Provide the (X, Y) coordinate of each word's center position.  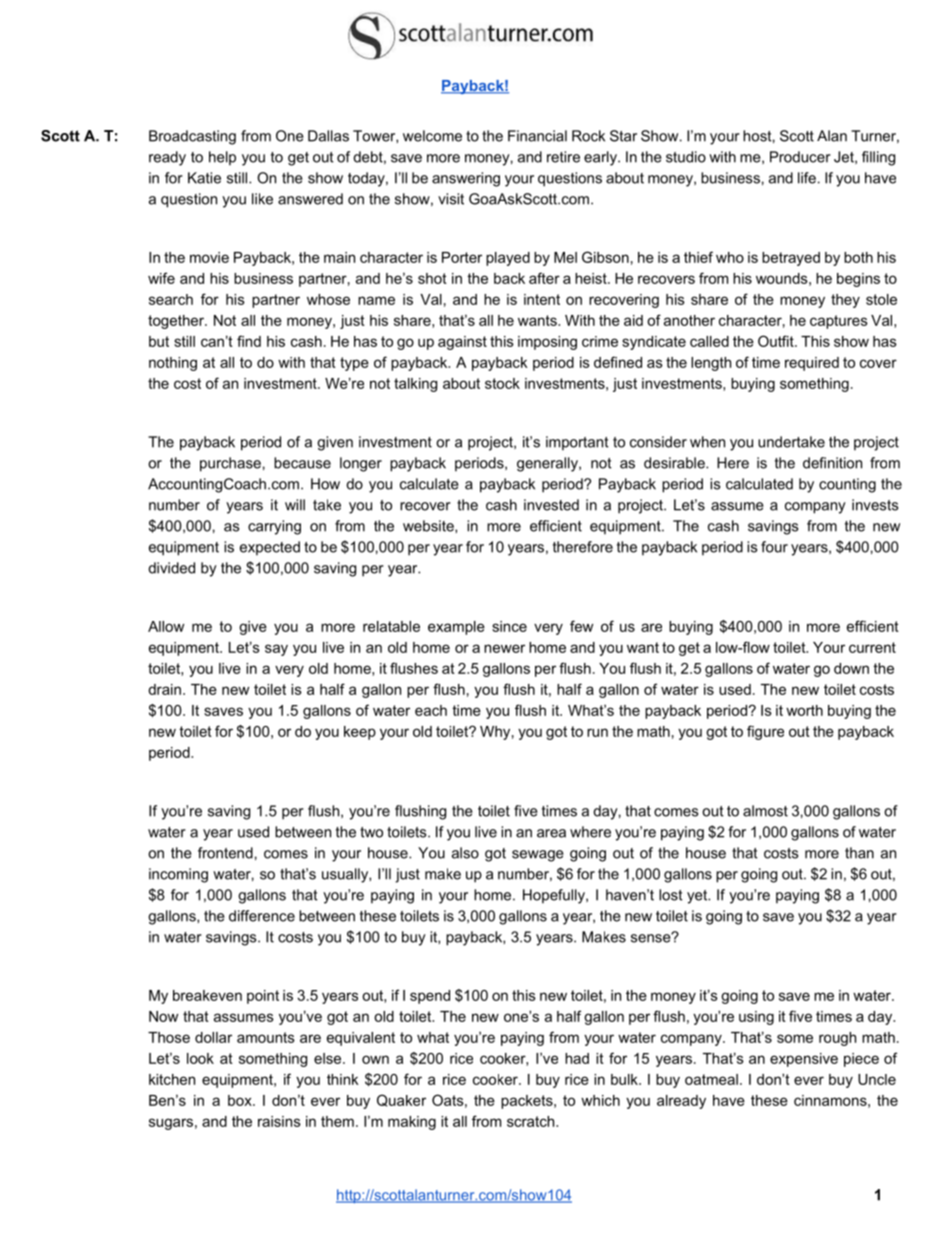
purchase (230, 464)
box (241, 1100)
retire (563, 157)
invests (875, 505)
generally (548, 464)
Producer (800, 157)
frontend (225, 853)
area (551, 833)
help (222, 158)
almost (765, 811)
